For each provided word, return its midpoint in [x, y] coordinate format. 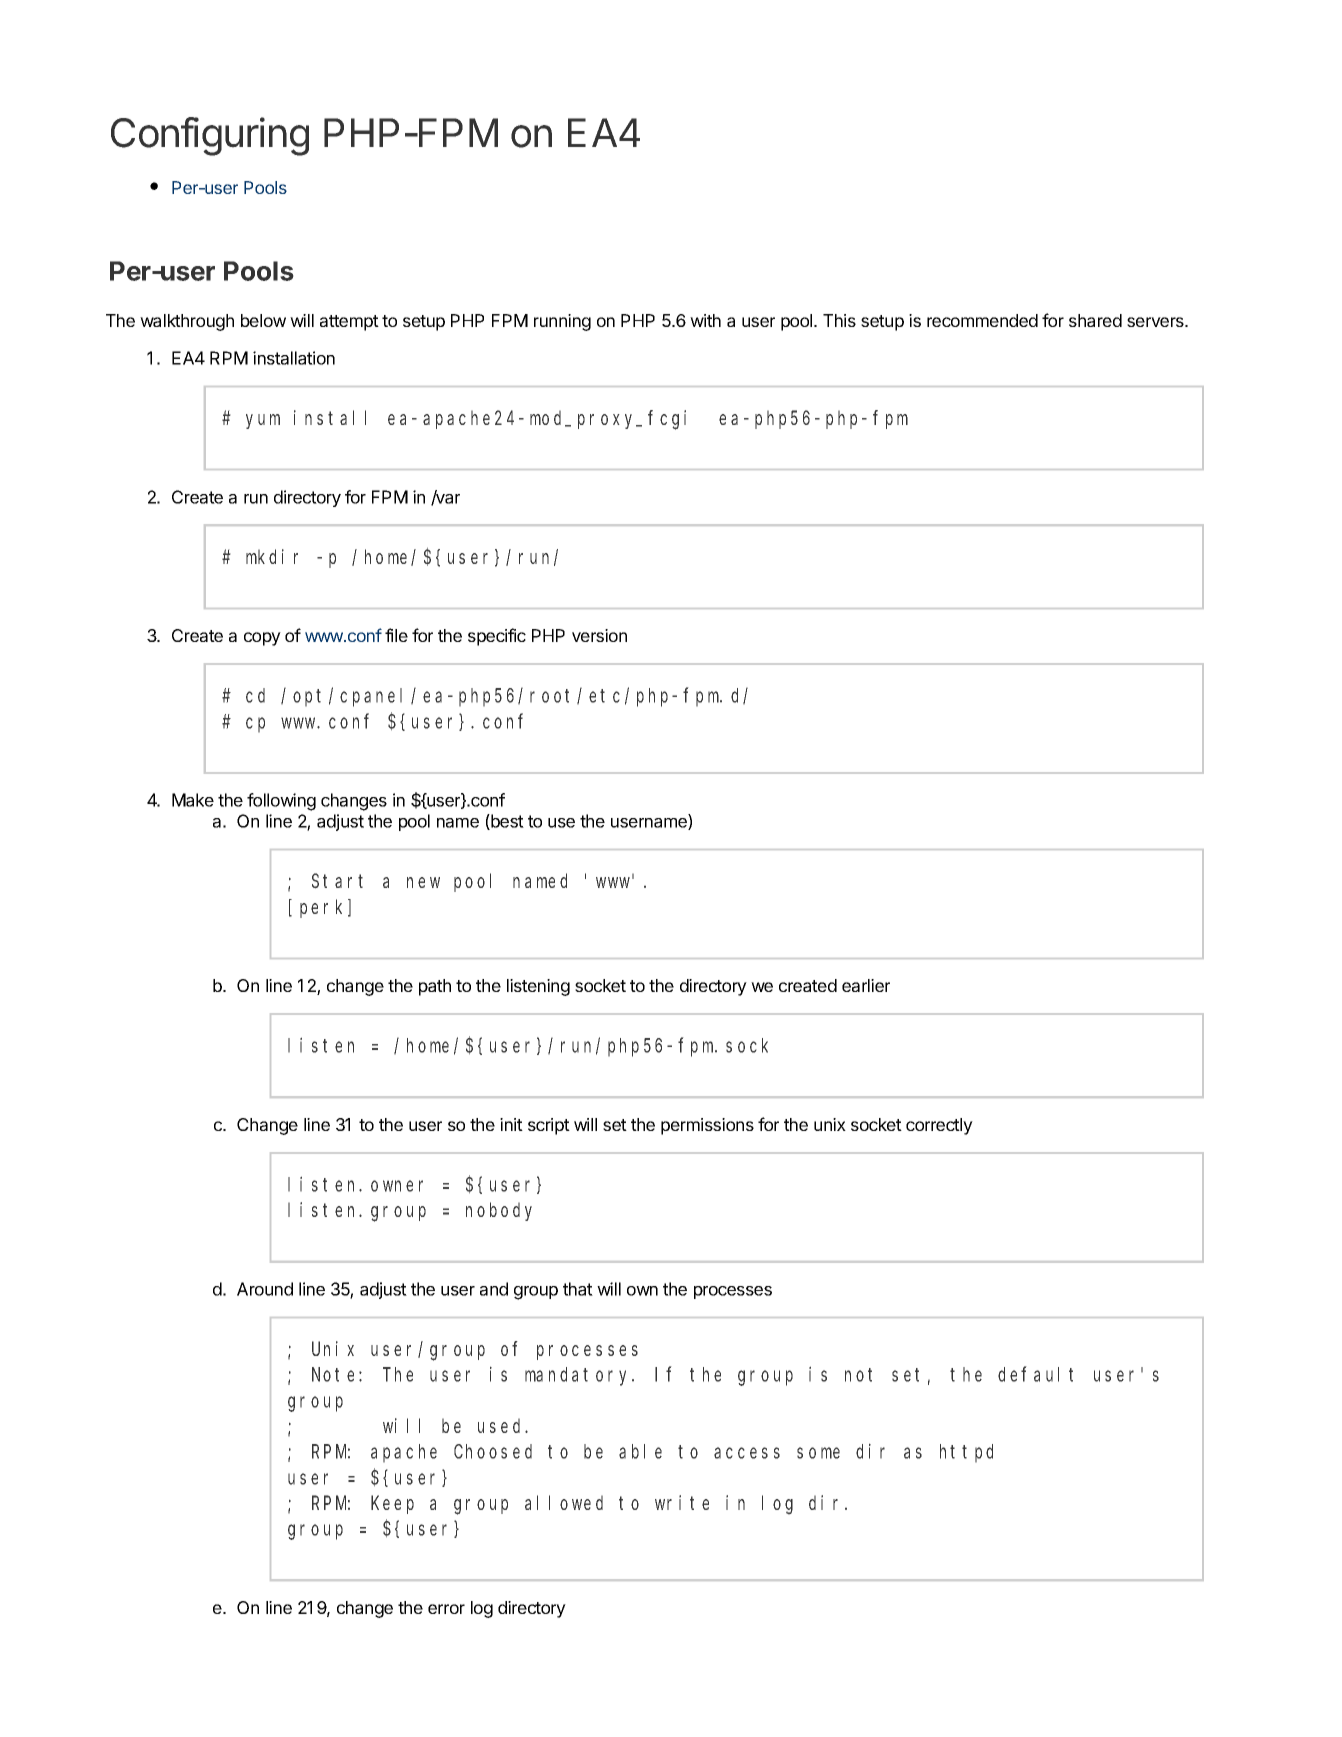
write [682, 1502]
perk [324, 908]
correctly [939, 1126]
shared [1095, 320]
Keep [392, 1505]
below [263, 320]
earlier [866, 985]
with [705, 320]
